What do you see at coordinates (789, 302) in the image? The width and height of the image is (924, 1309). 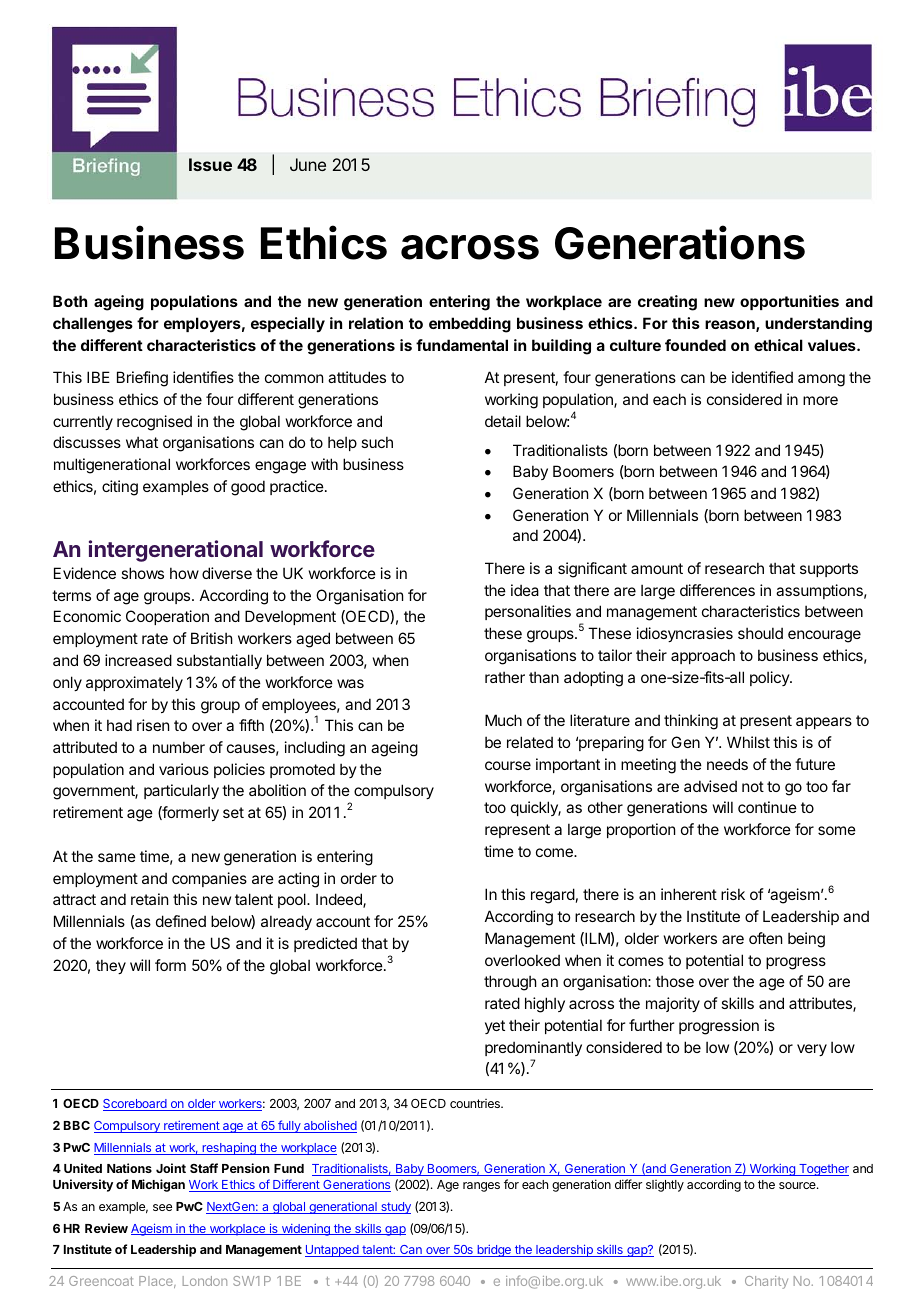 I see `opportunities` at bounding box center [789, 302].
